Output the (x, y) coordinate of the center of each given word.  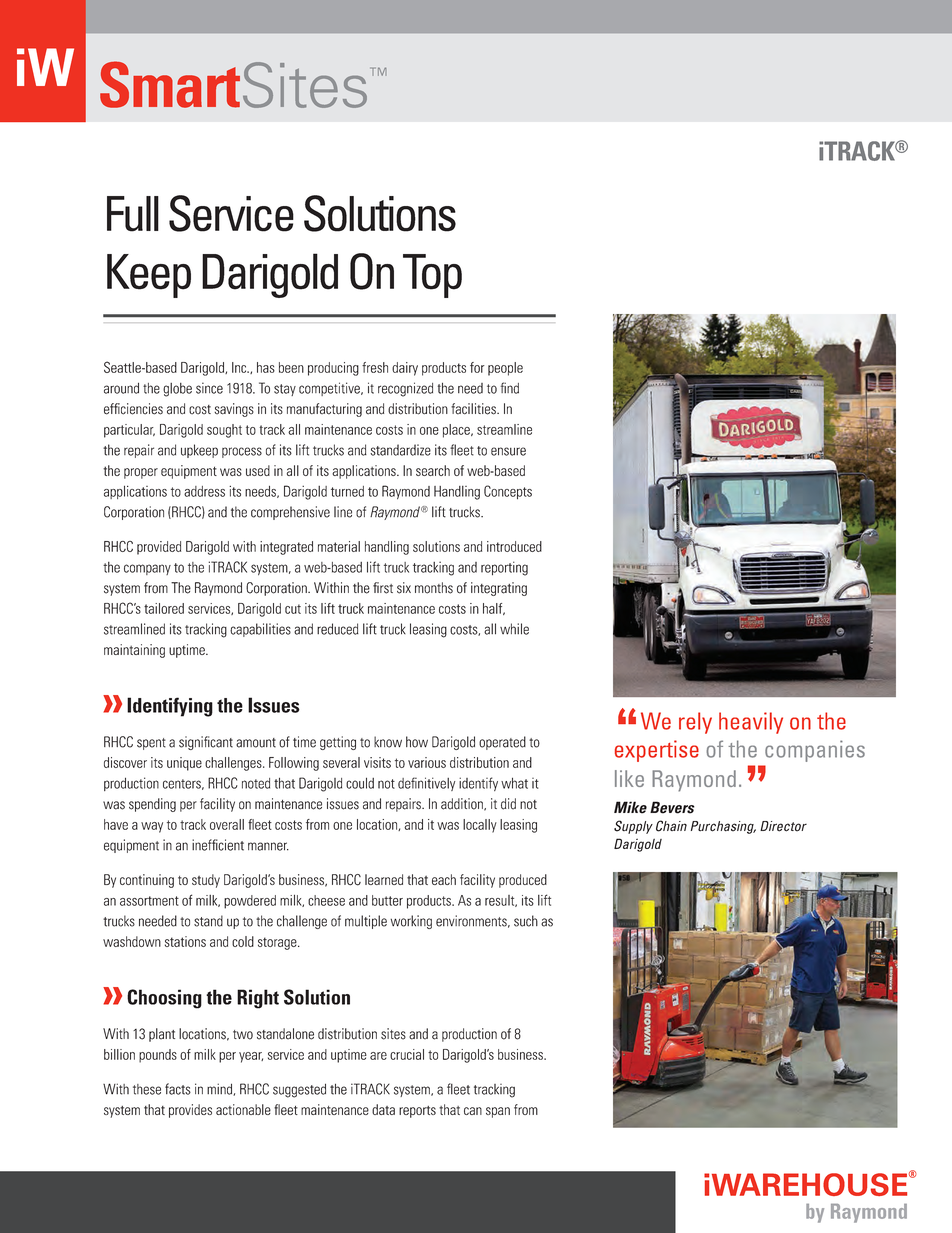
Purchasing (723, 827)
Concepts (508, 492)
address (204, 491)
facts (178, 1089)
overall (227, 824)
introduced (514, 546)
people (505, 369)
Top (432, 276)
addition (463, 804)
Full (133, 214)
